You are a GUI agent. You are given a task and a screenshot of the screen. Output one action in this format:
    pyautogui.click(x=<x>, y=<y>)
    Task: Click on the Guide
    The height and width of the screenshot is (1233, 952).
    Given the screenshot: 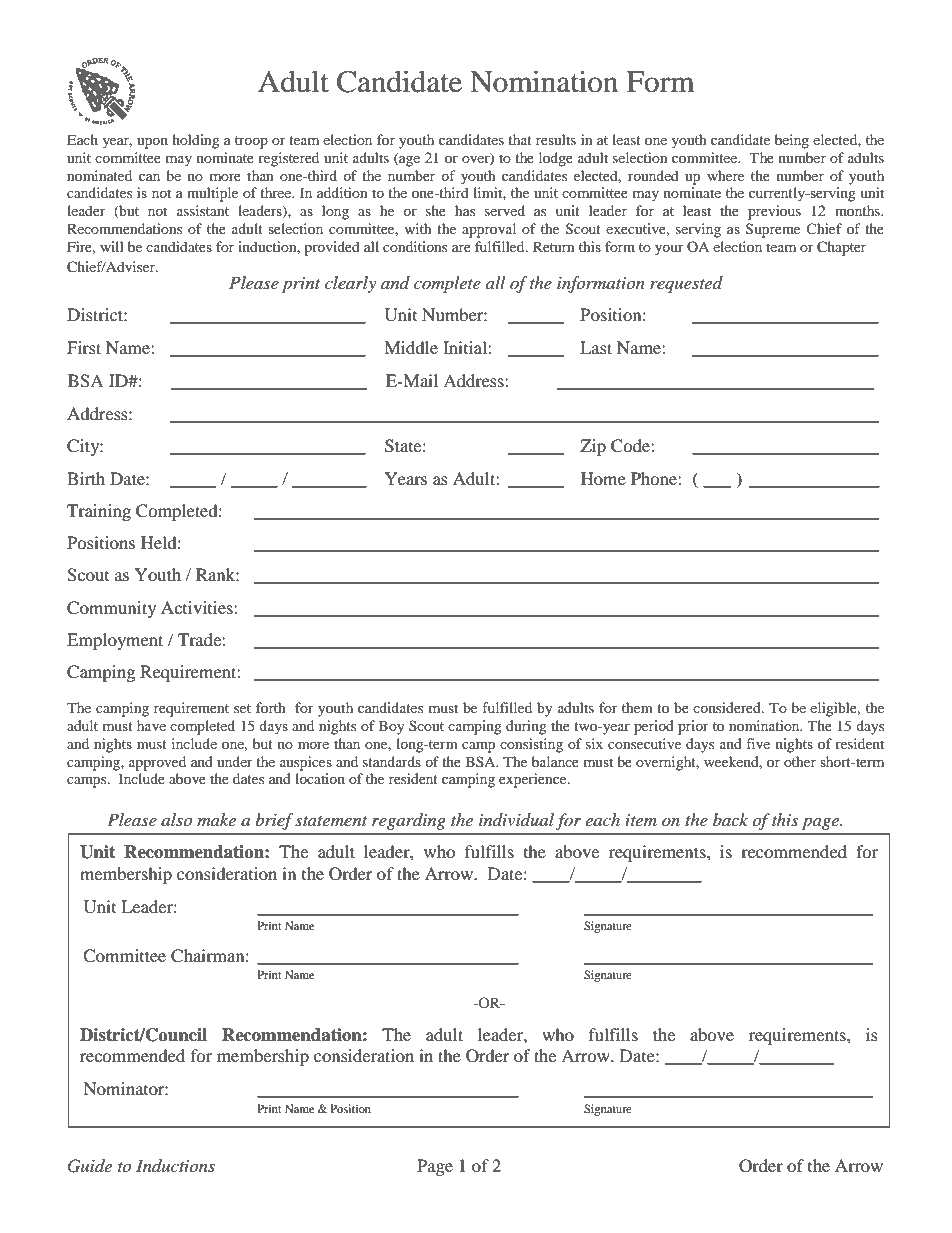 What is the action you would take?
    pyautogui.click(x=90, y=1166)
